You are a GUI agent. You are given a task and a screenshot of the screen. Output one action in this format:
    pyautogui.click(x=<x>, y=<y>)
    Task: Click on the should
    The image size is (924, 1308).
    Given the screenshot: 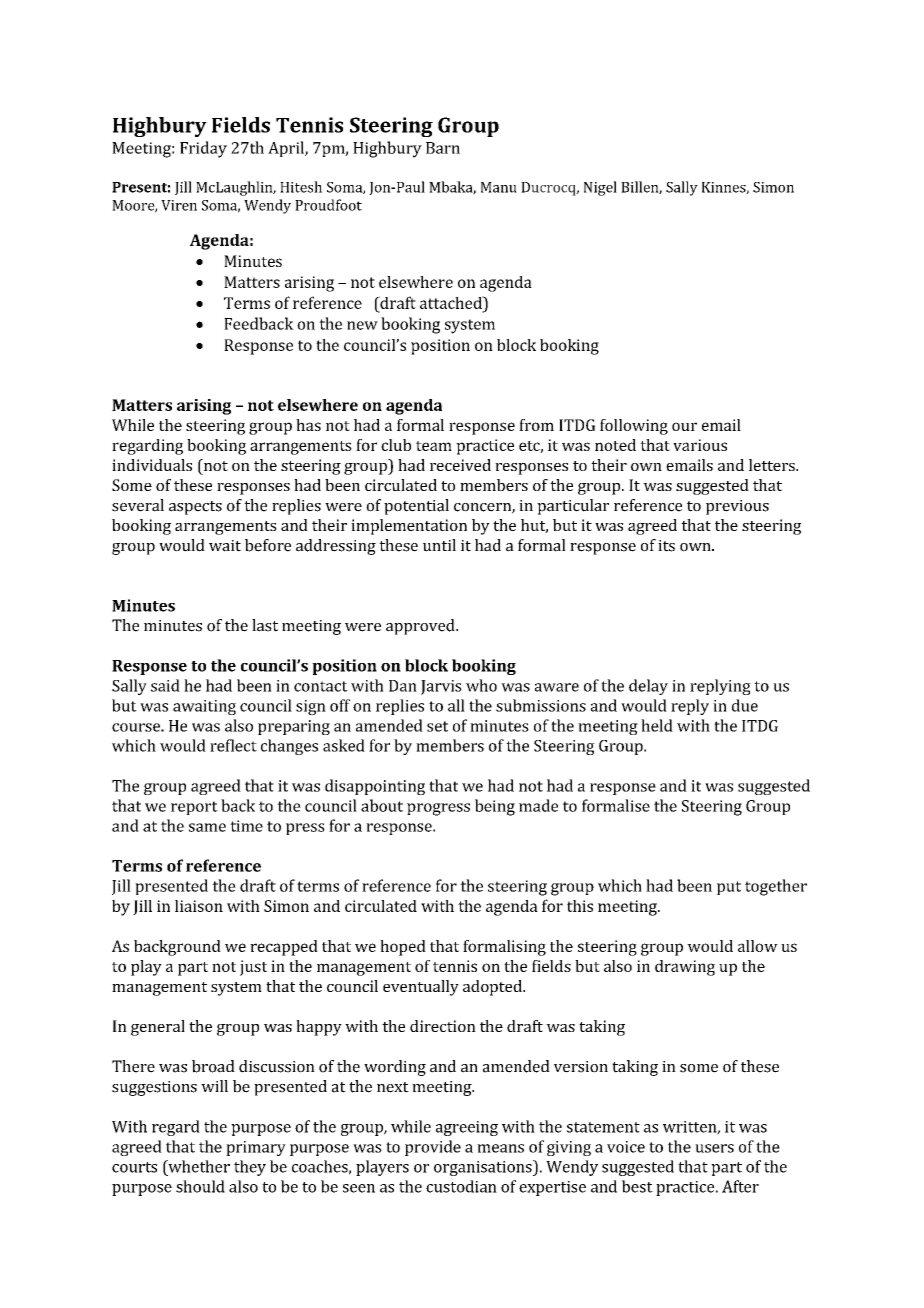 What is the action you would take?
    pyautogui.click(x=200, y=1186)
